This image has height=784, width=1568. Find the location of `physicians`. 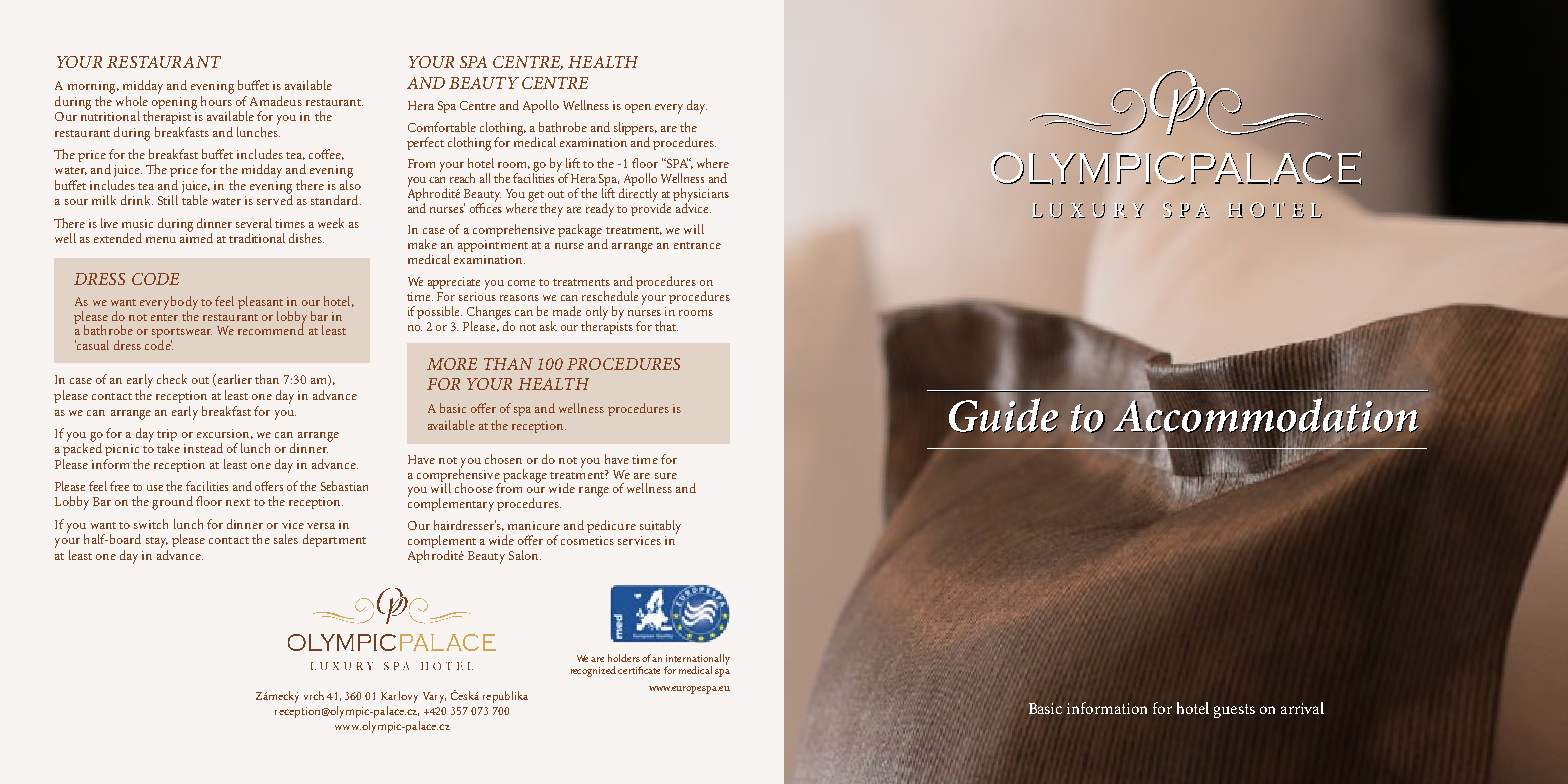

physicians is located at coordinates (701, 196).
